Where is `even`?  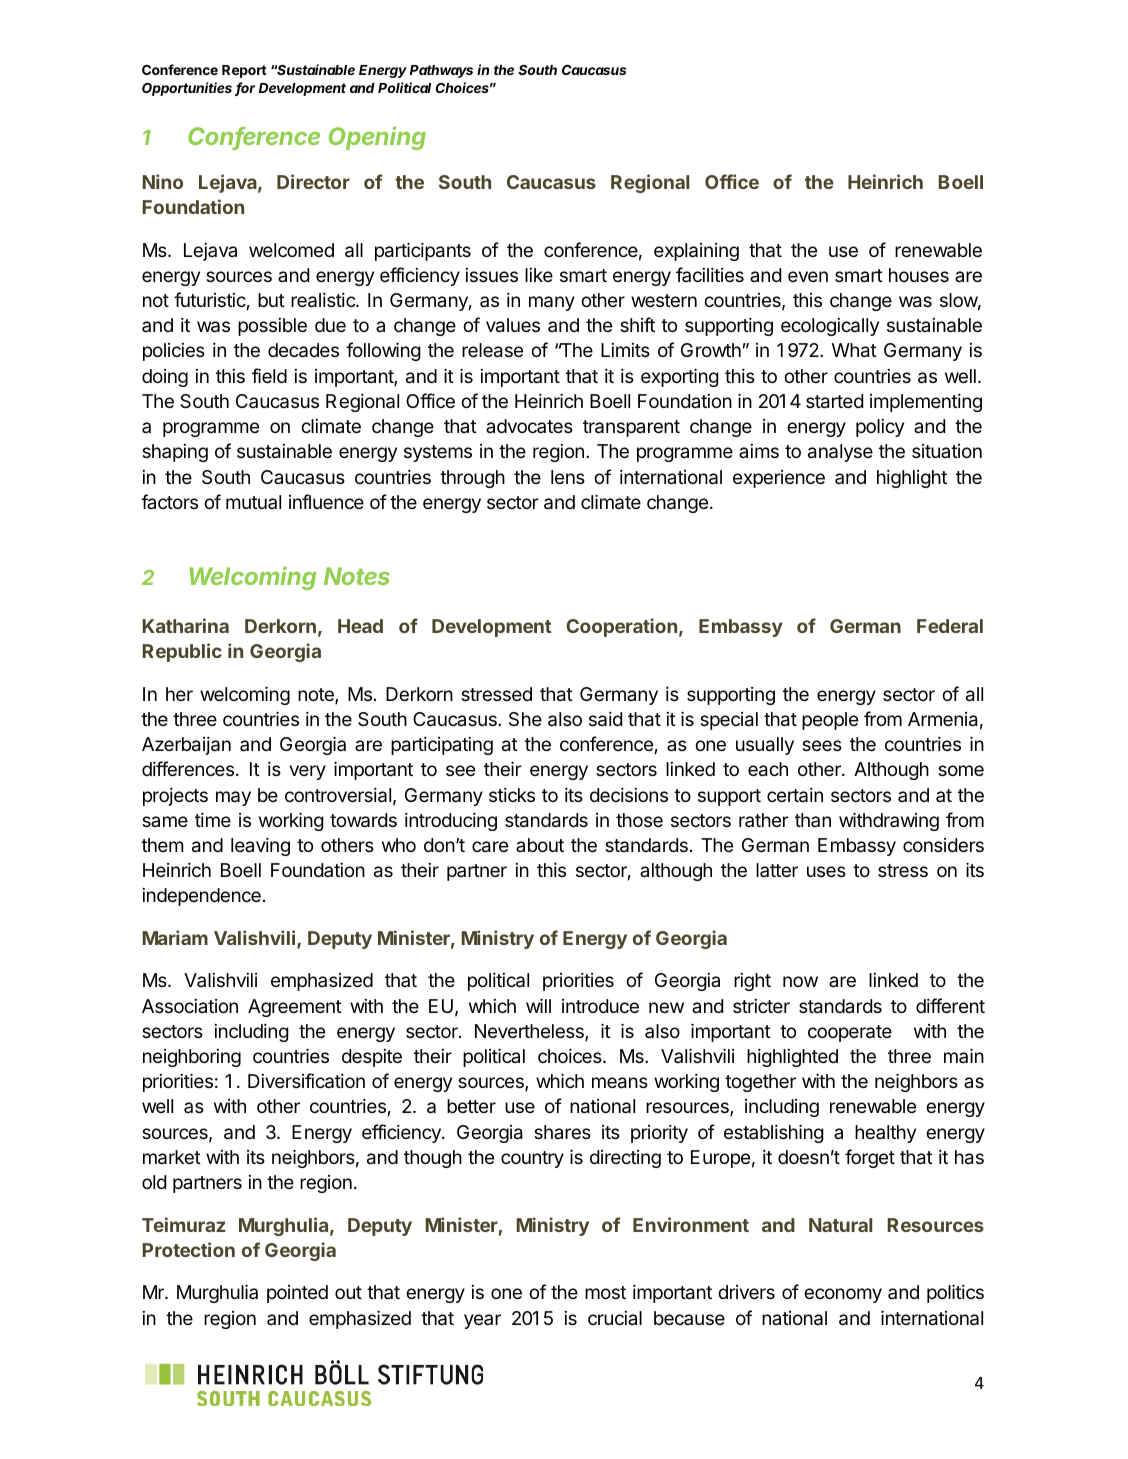 even is located at coordinates (808, 276).
